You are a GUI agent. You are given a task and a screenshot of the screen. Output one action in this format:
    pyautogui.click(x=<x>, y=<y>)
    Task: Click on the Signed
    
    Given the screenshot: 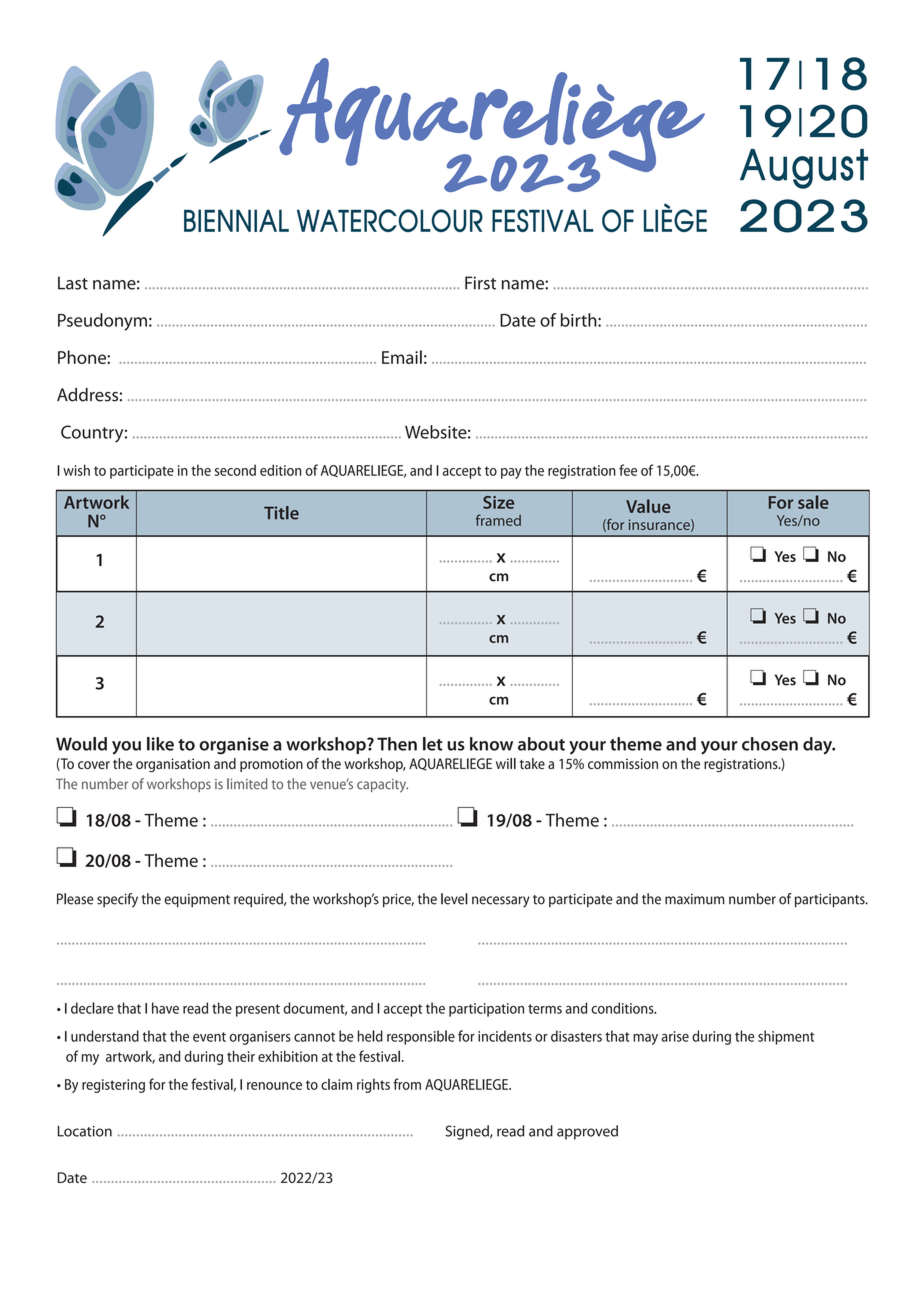 What is the action you would take?
    pyautogui.click(x=468, y=1132)
